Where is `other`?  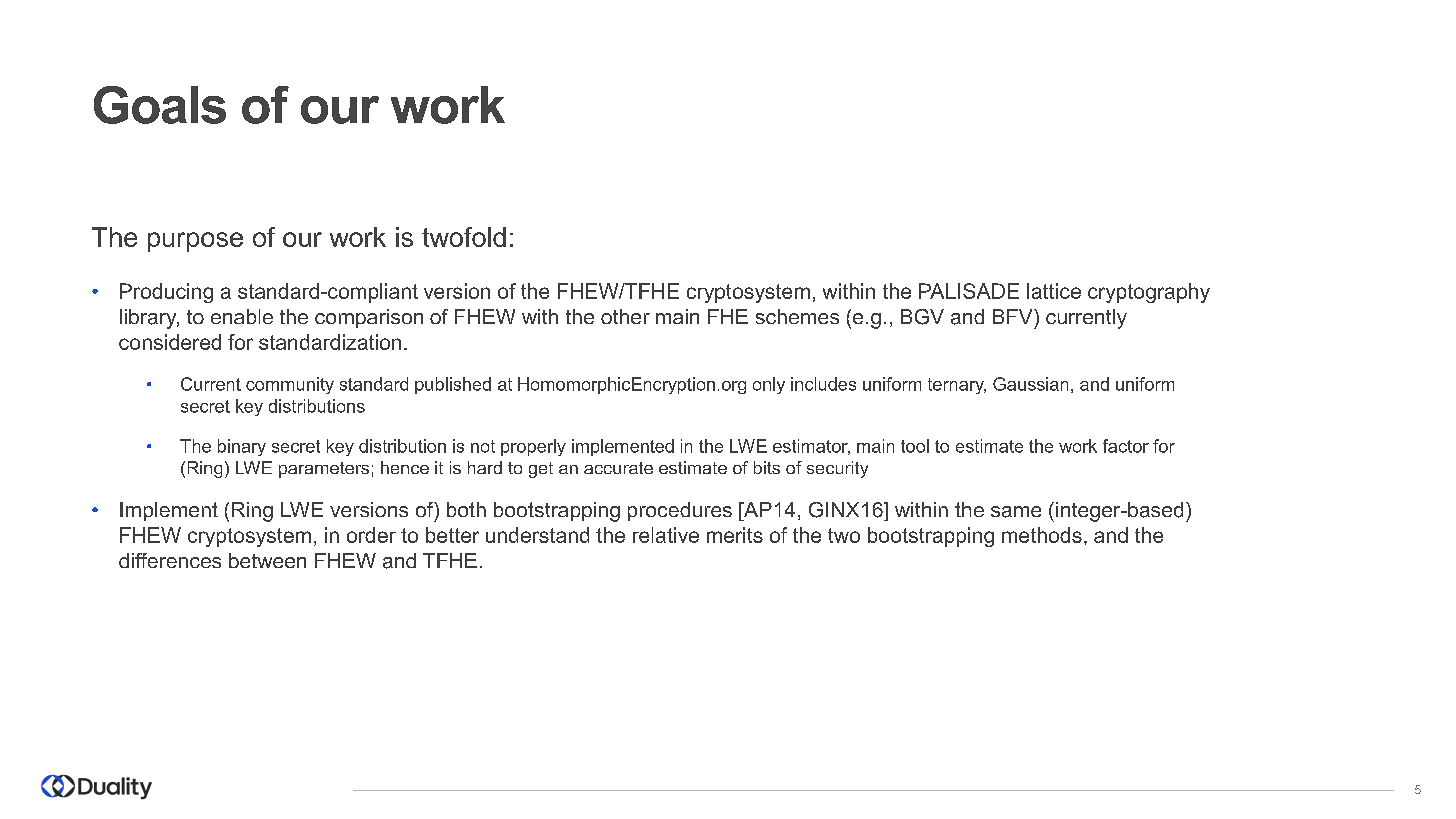
other is located at coordinates (625, 316).
